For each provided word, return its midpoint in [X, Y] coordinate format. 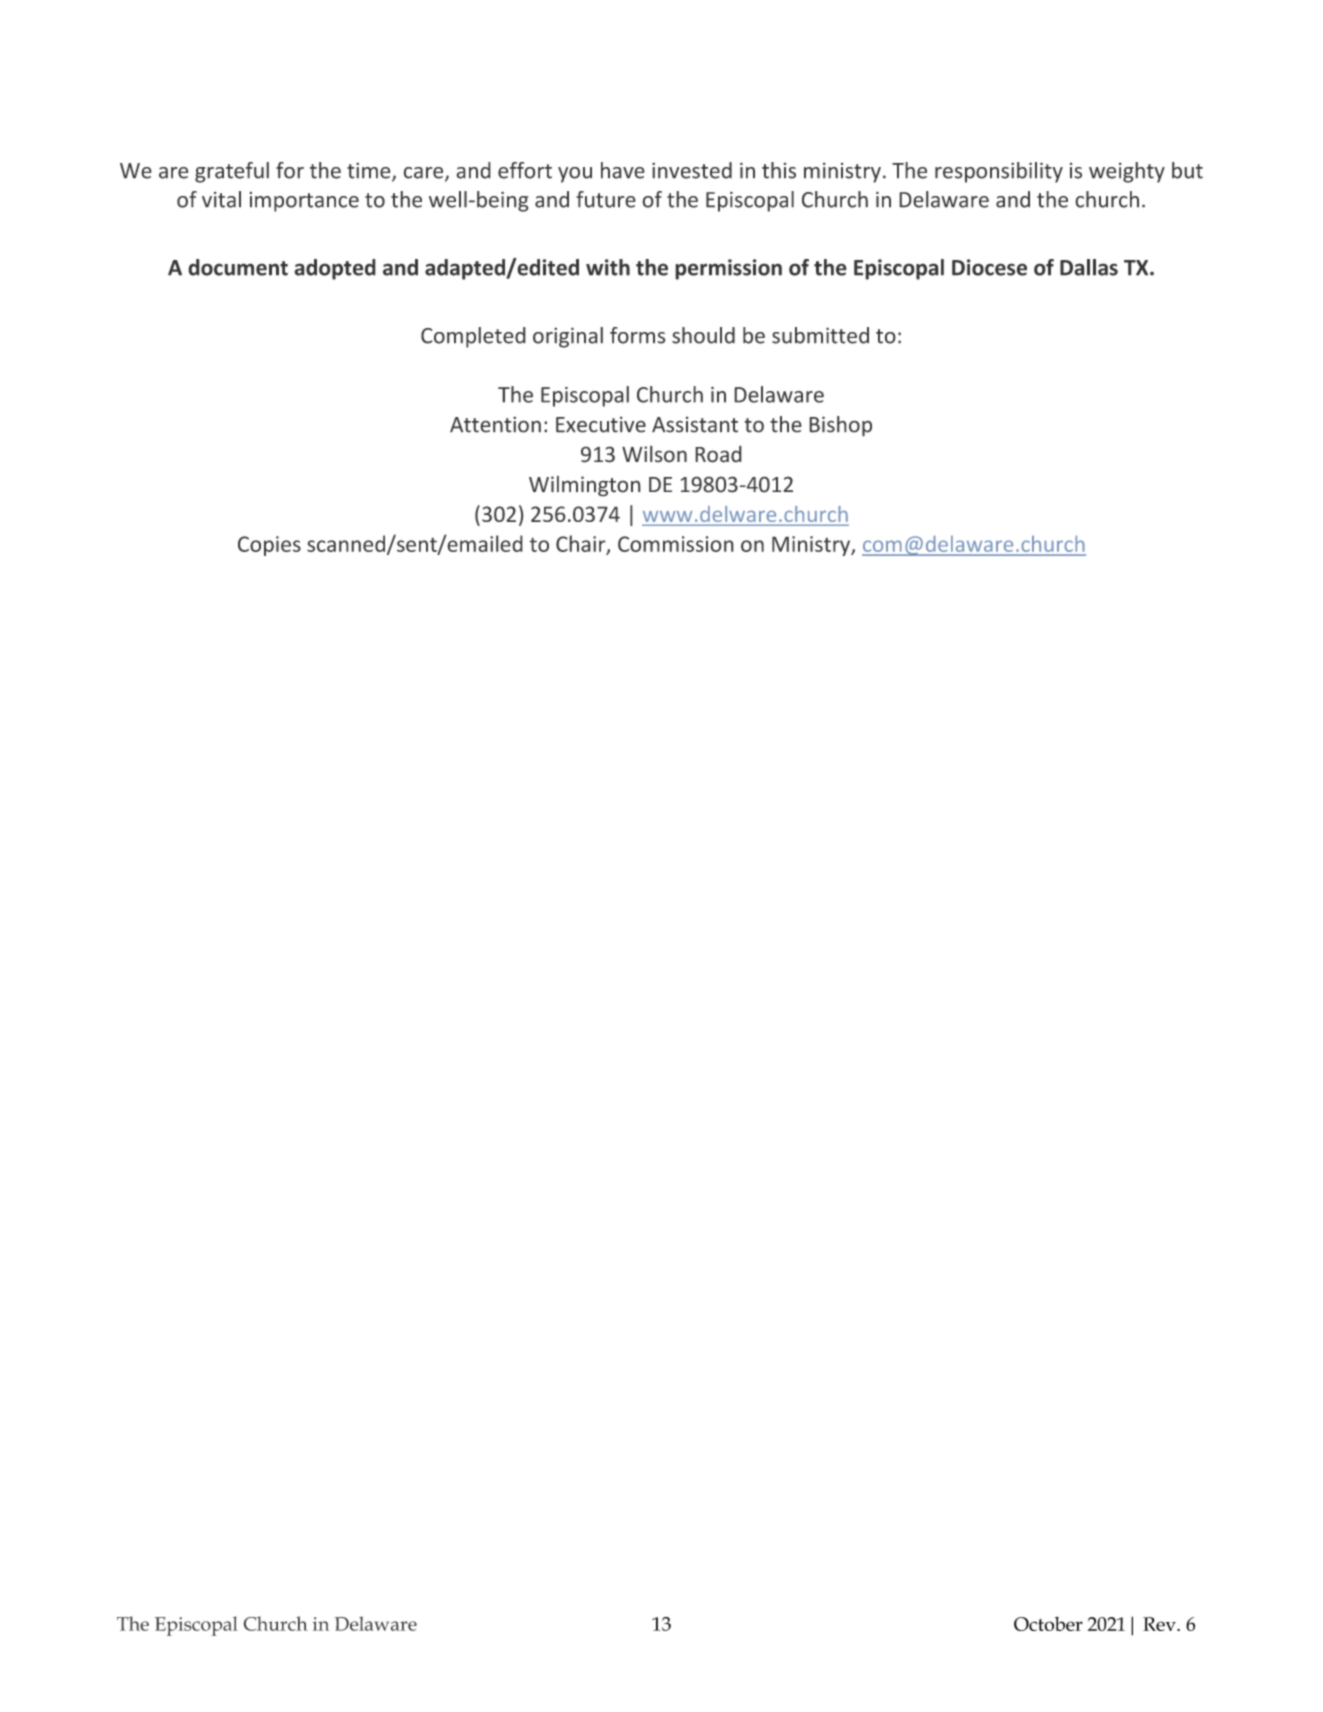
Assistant [695, 424]
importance [304, 202]
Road [718, 454]
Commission [676, 544]
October [1048, 1624]
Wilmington [585, 486]
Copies [269, 546]
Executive [601, 424]
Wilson [654, 454]
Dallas [1089, 267]
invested [692, 170]
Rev [1160, 1624]
